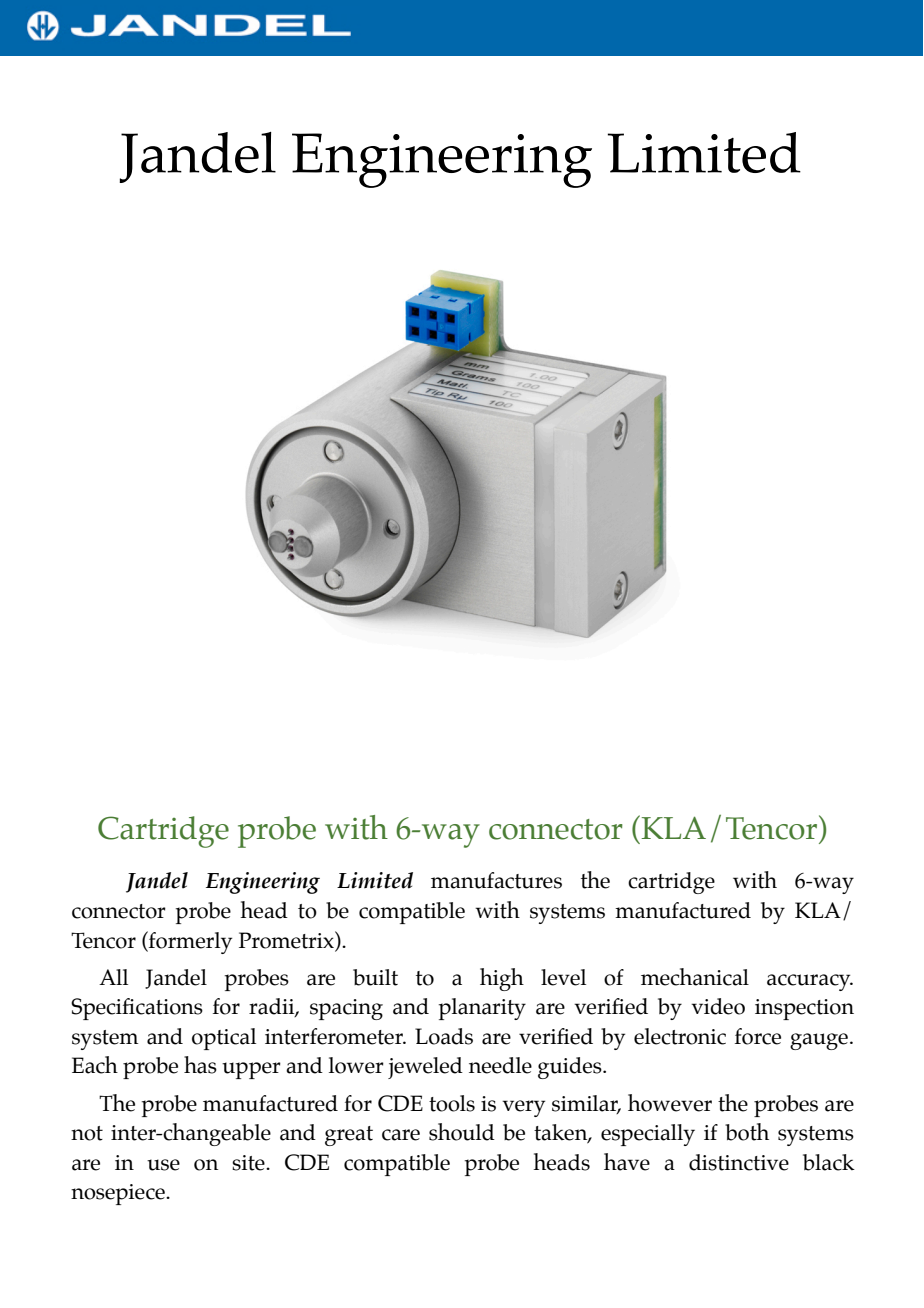  I want to click on high, so click(502, 979).
